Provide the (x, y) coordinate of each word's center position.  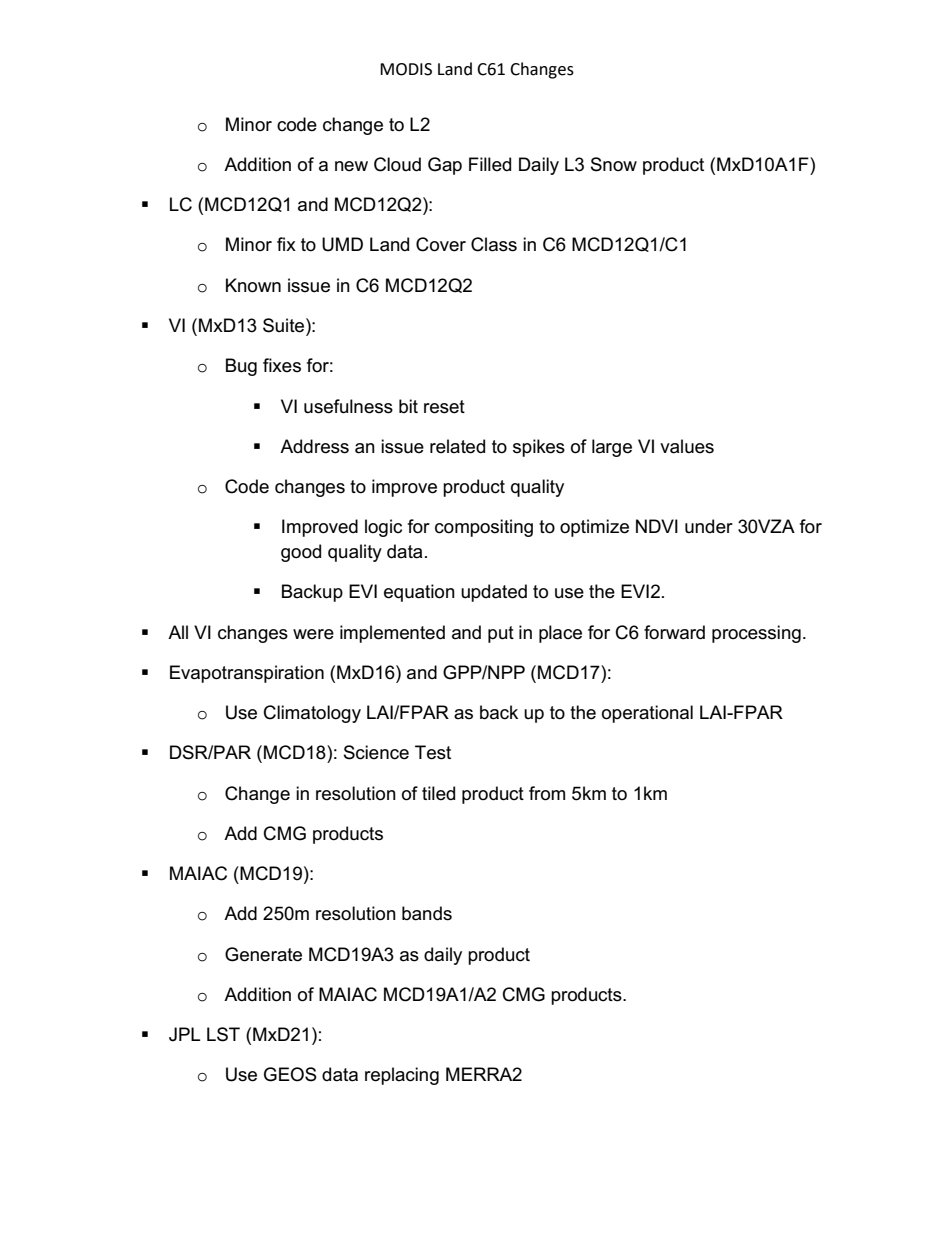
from (547, 793)
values (687, 446)
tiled (438, 793)
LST (223, 1034)
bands (427, 913)
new (351, 166)
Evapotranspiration (247, 674)
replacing (402, 1076)
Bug (241, 367)
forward (674, 632)
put (501, 634)
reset (444, 407)
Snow (614, 164)
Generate (263, 954)
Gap (445, 166)
